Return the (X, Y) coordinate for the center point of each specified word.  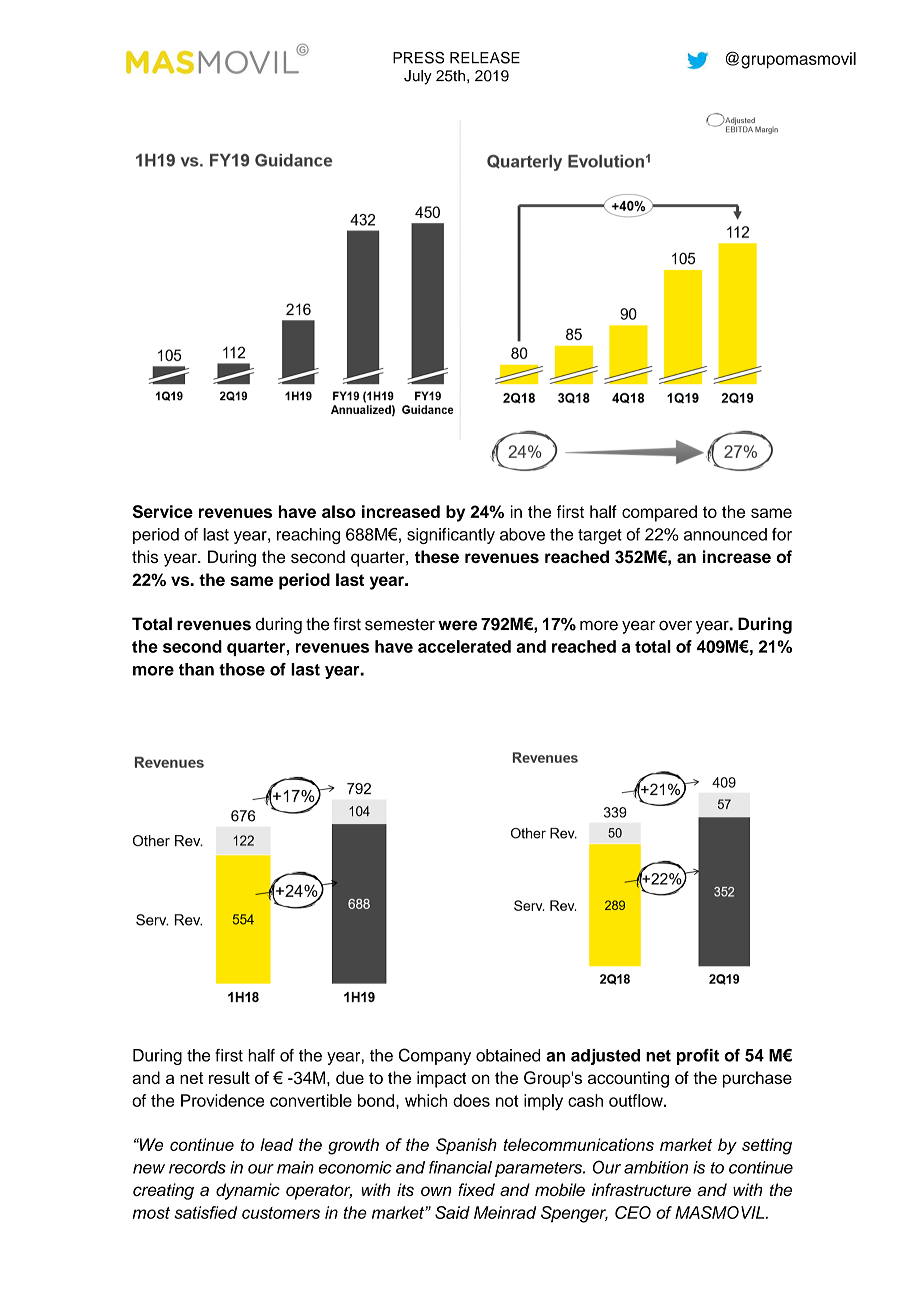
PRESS (418, 57)
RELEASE (485, 57)
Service (163, 511)
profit (698, 1057)
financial (460, 1167)
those (242, 669)
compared (659, 513)
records (197, 1167)
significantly (451, 536)
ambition (656, 1167)
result (229, 1077)
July (418, 77)
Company (435, 1056)
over (675, 625)
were (457, 625)
